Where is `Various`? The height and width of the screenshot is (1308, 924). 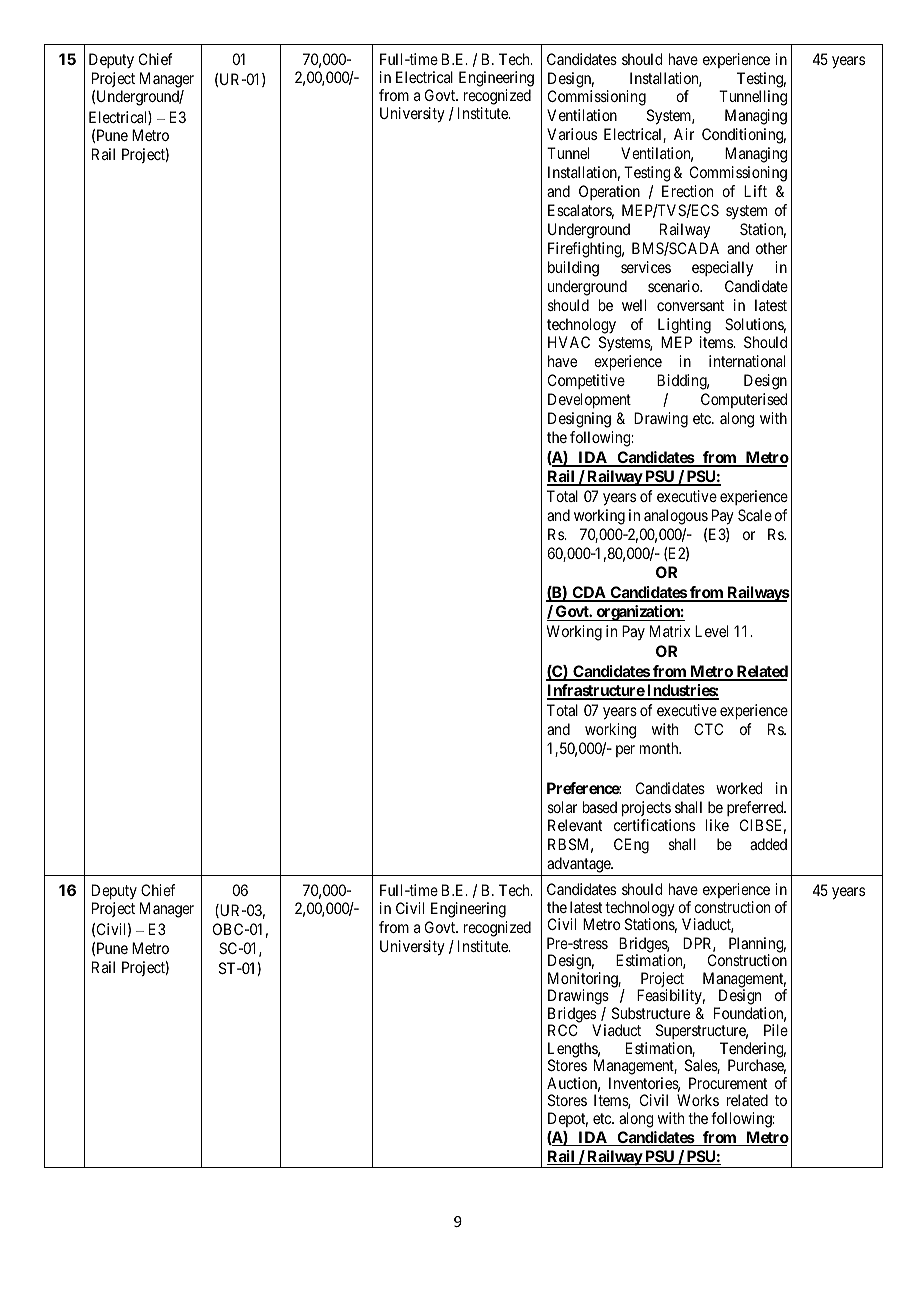
Various is located at coordinates (572, 134).
